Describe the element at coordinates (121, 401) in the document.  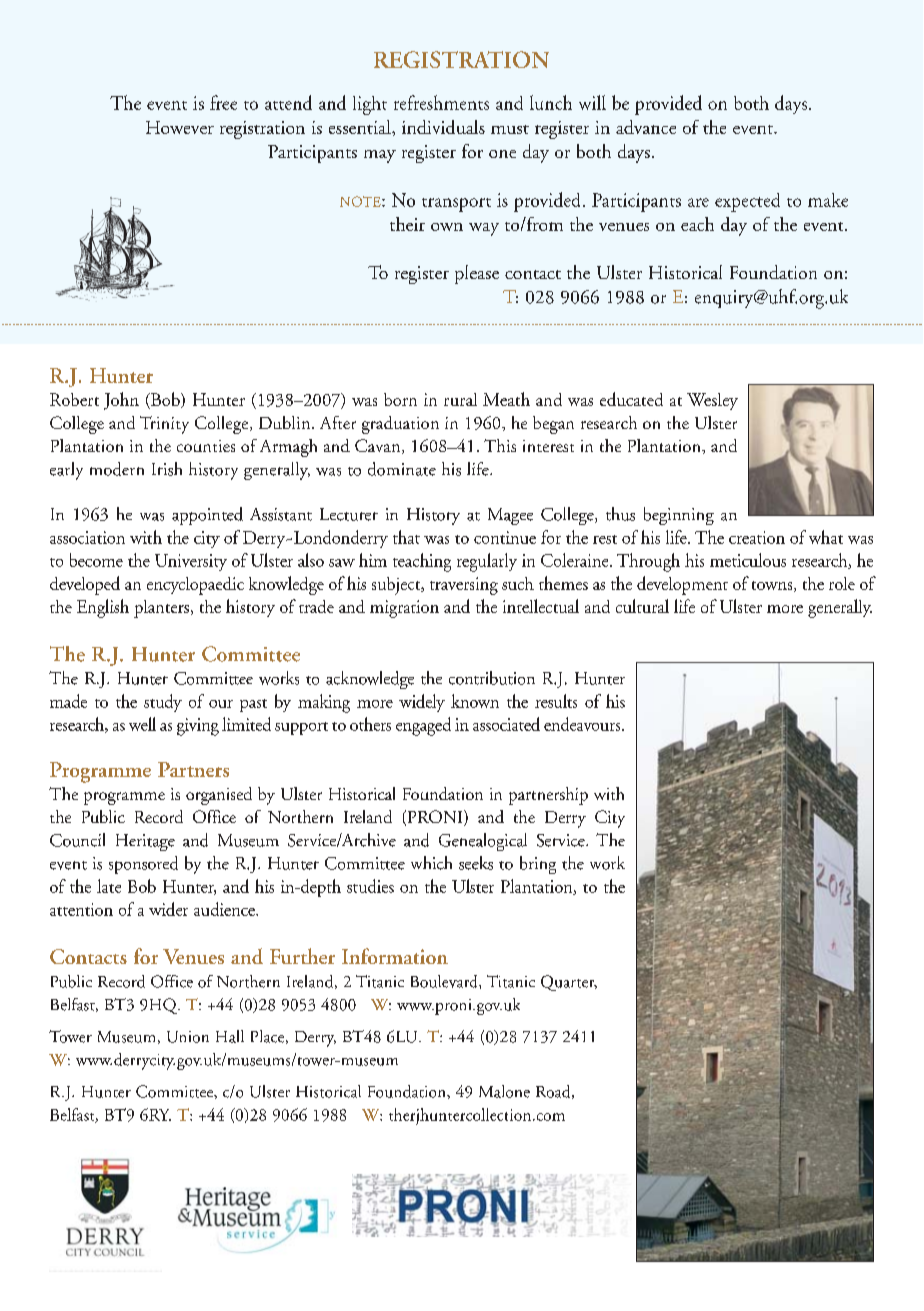
I see `John` at that location.
